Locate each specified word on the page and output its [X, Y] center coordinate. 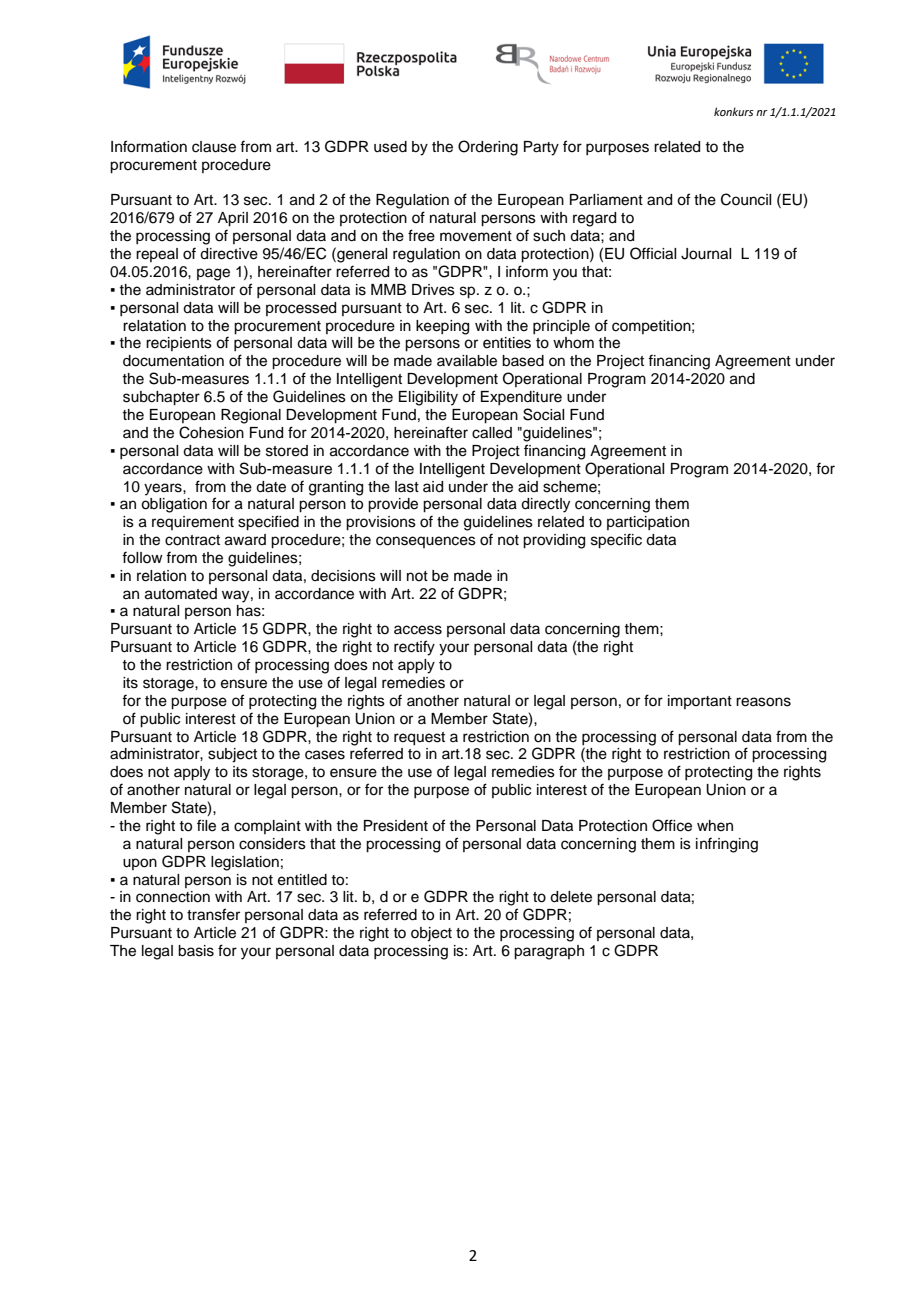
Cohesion [211, 432]
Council [746, 199]
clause [214, 147]
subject [232, 755]
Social [543, 414]
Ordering [488, 148]
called [492, 433]
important [700, 702]
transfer [213, 914]
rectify [414, 648]
